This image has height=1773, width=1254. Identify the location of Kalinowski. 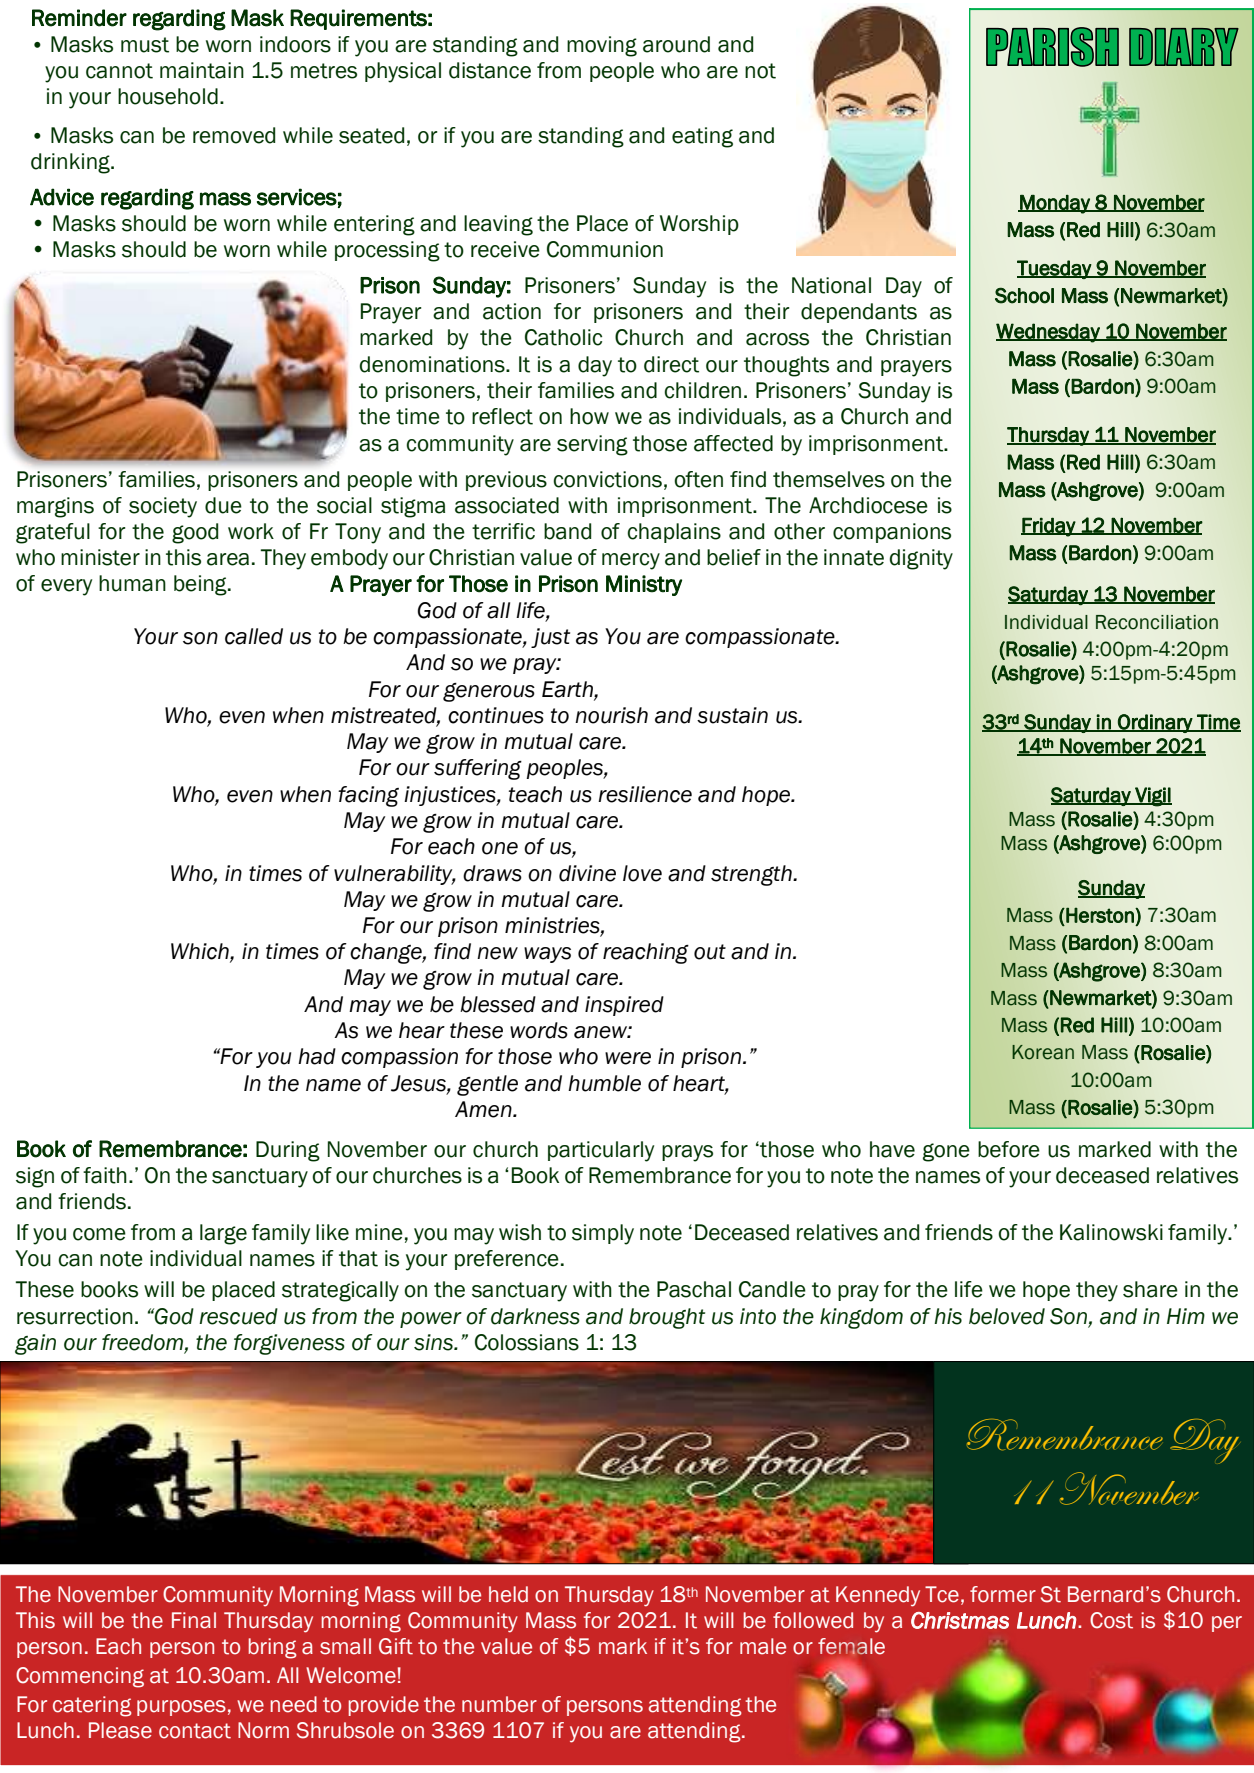
(1111, 1232).
